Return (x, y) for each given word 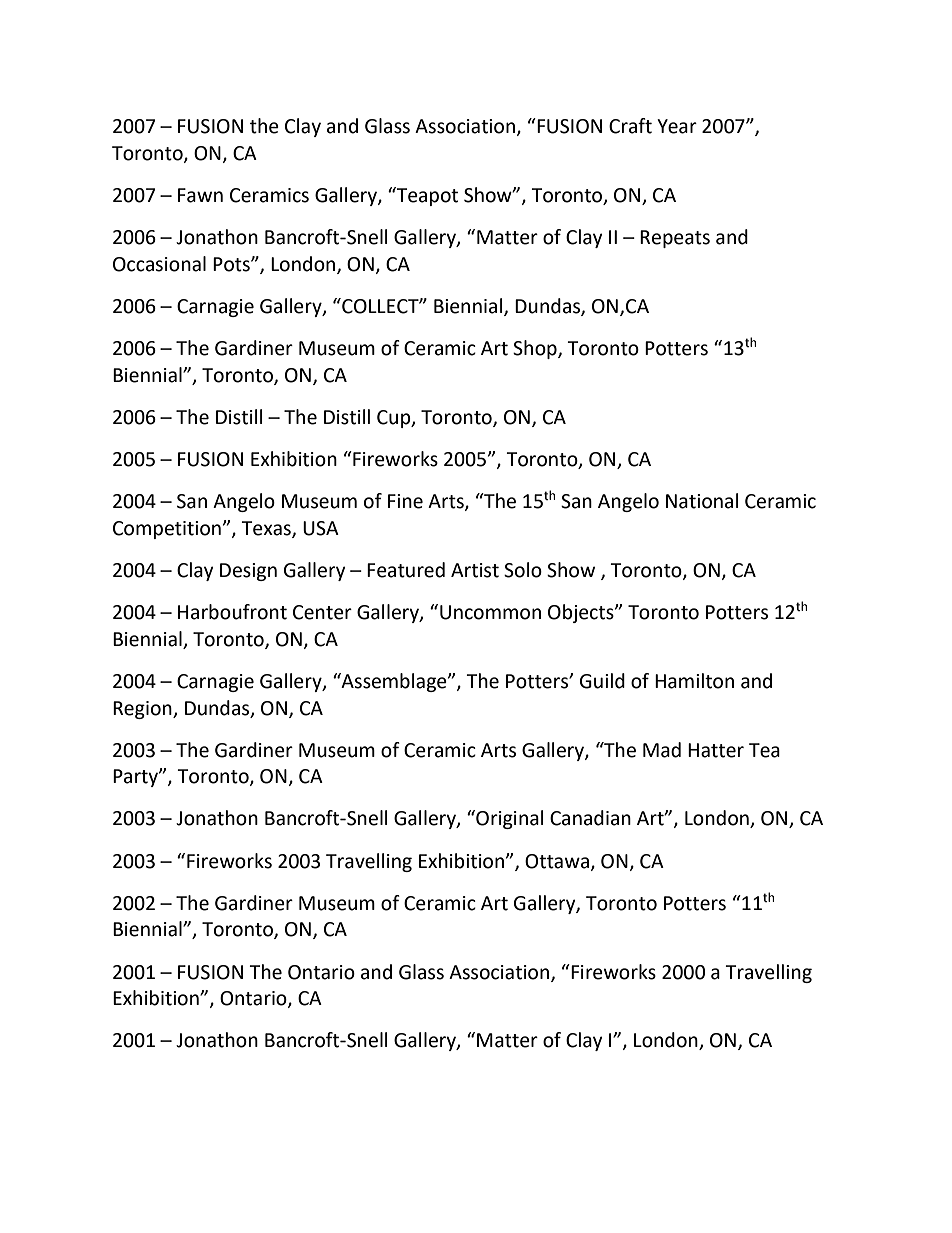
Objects (582, 613)
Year (677, 126)
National (702, 501)
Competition (167, 530)
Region (143, 710)
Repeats (675, 239)
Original (508, 819)
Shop (536, 349)
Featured (406, 570)
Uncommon (490, 612)
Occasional (159, 264)
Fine (405, 501)
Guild (602, 681)
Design (248, 572)
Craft (630, 126)
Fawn (200, 195)
